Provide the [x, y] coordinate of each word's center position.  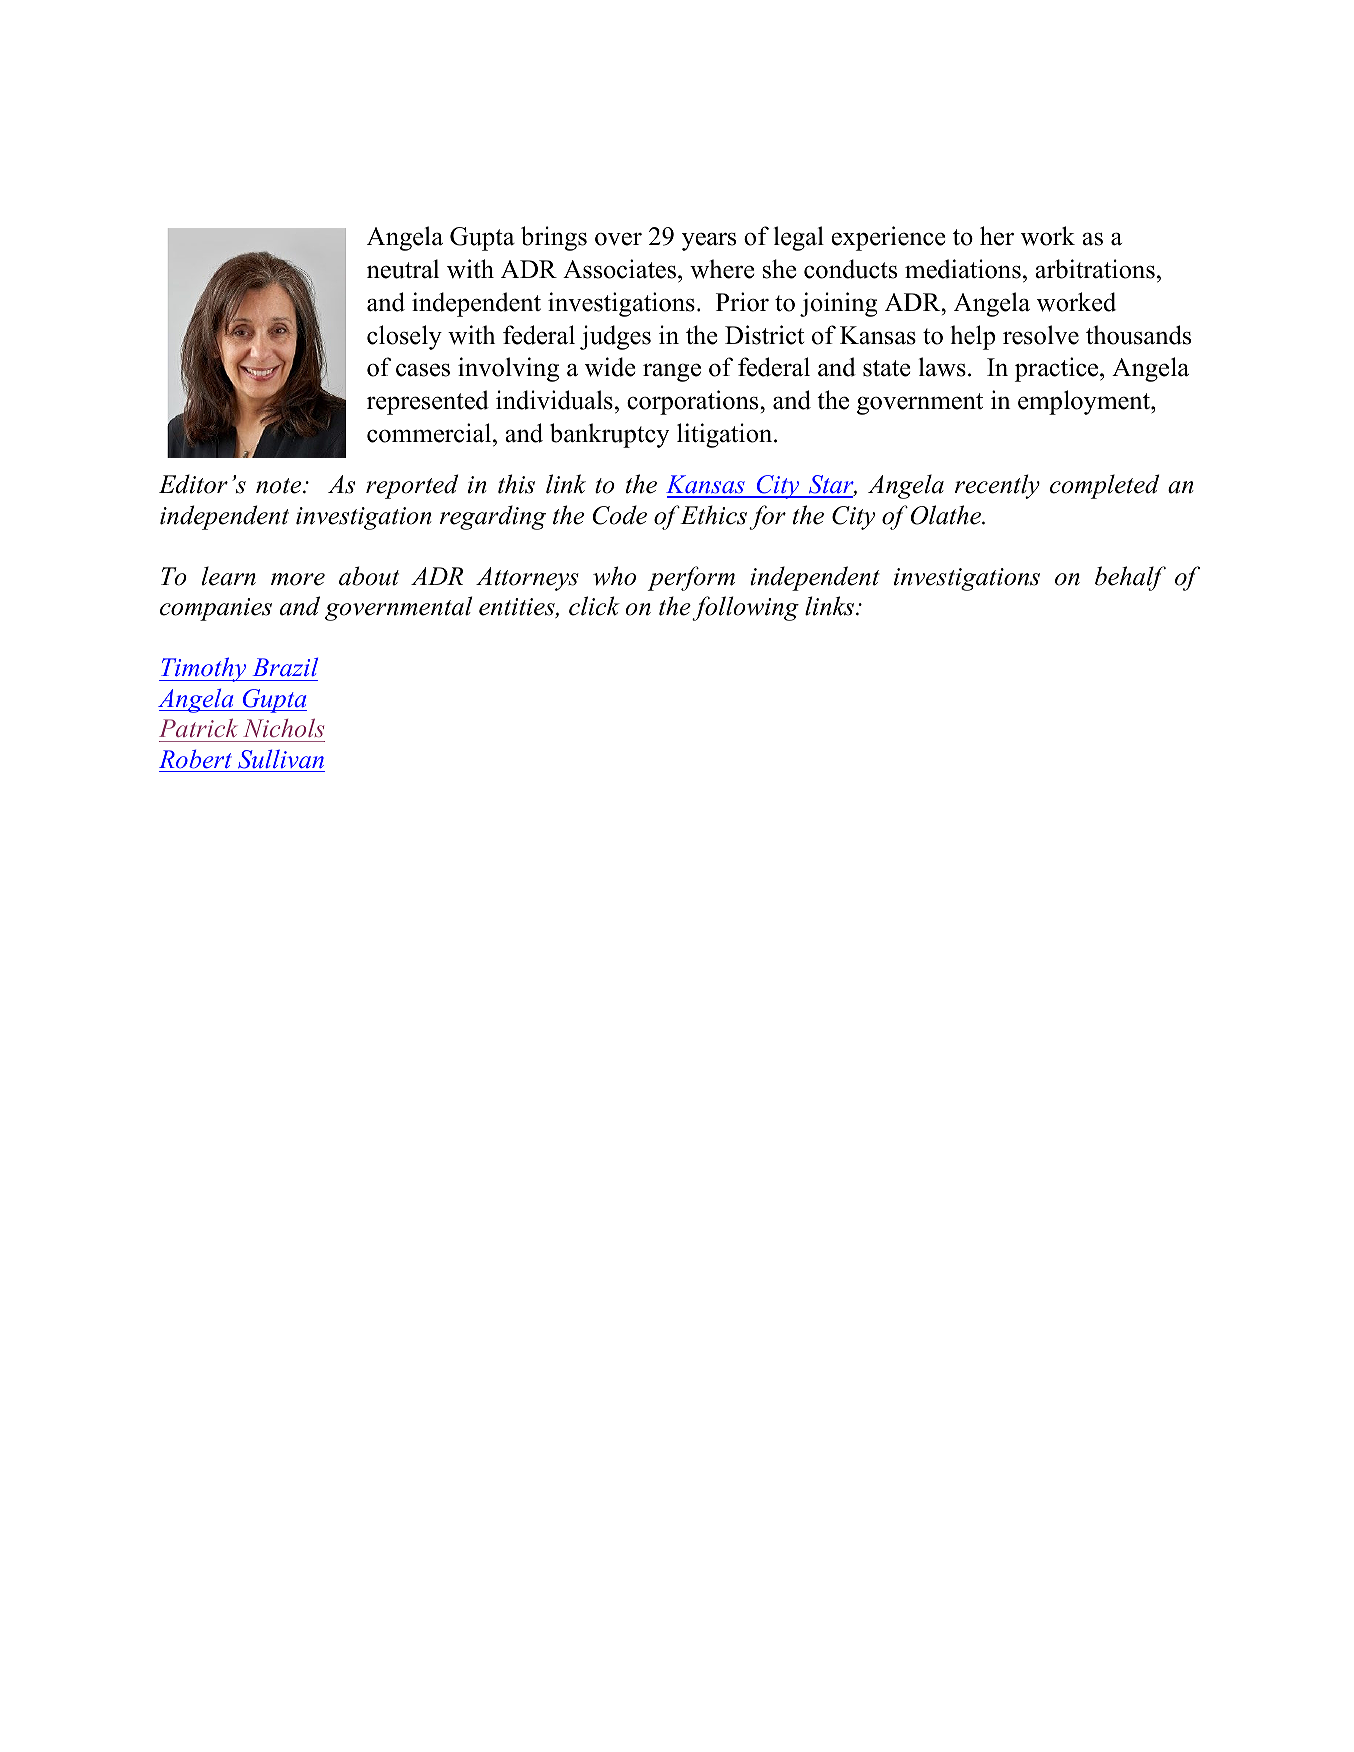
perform [691, 578]
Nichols [283, 728]
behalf [1130, 578]
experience [888, 238]
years [709, 241]
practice [1058, 369]
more [298, 579]
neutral [403, 269]
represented [428, 402]
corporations [694, 402]
